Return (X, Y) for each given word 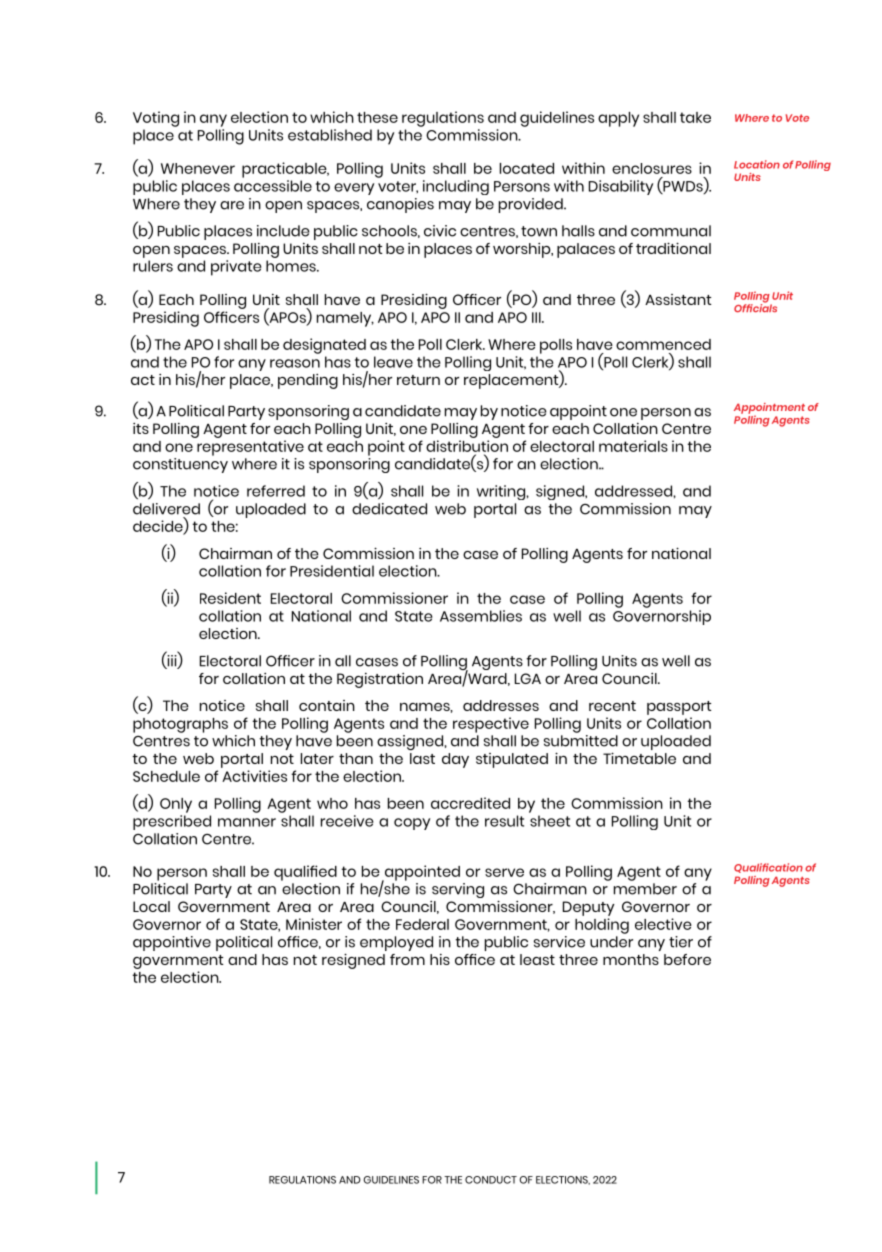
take (695, 117)
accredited (470, 803)
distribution (467, 446)
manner (247, 822)
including (456, 187)
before (687, 959)
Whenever (198, 168)
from (407, 959)
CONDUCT (491, 1180)
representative (250, 448)
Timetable (639, 758)
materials (633, 446)
